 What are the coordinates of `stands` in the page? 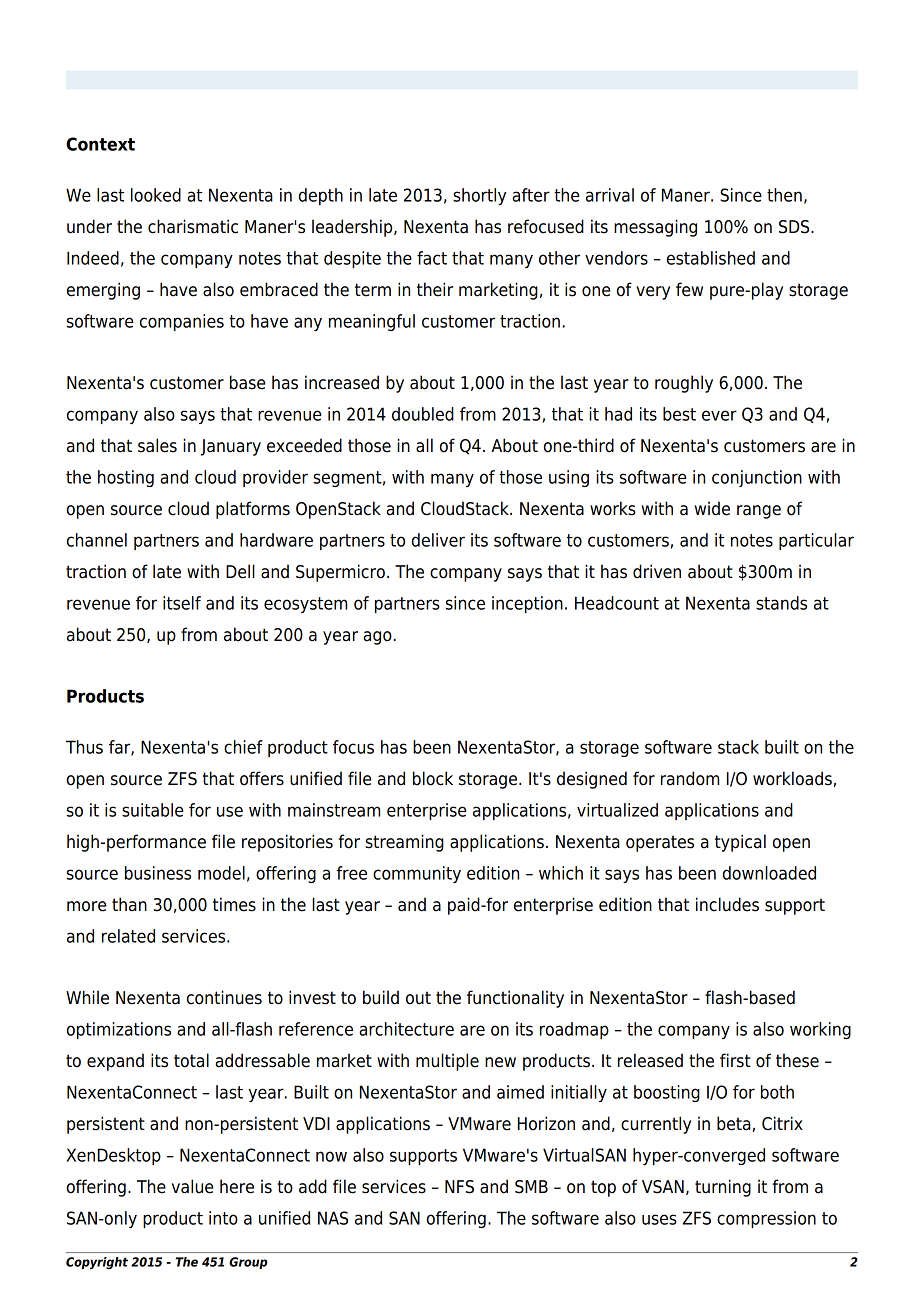 It's located at (781, 603).
